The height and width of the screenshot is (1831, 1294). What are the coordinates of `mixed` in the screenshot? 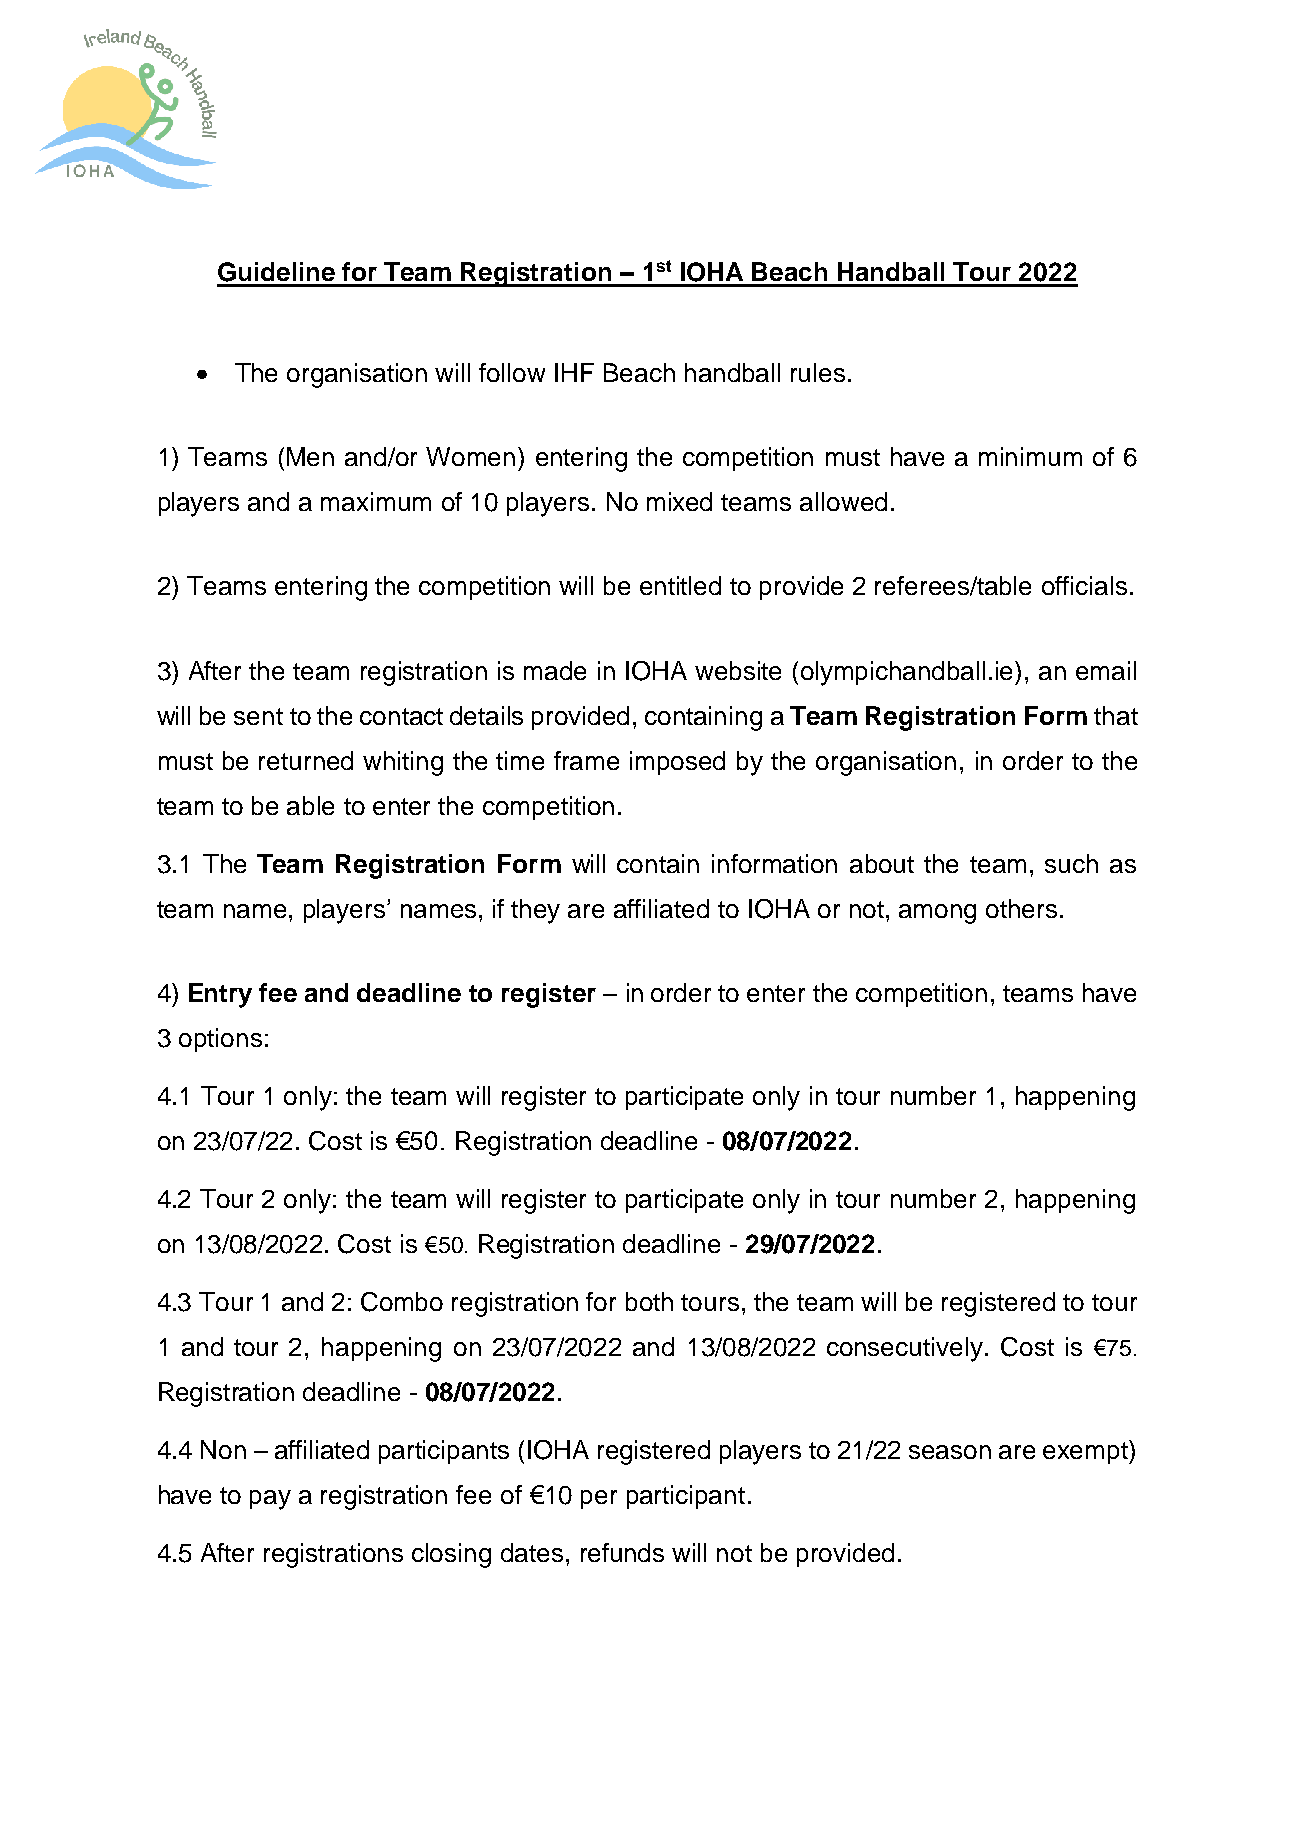 It's located at (679, 501).
